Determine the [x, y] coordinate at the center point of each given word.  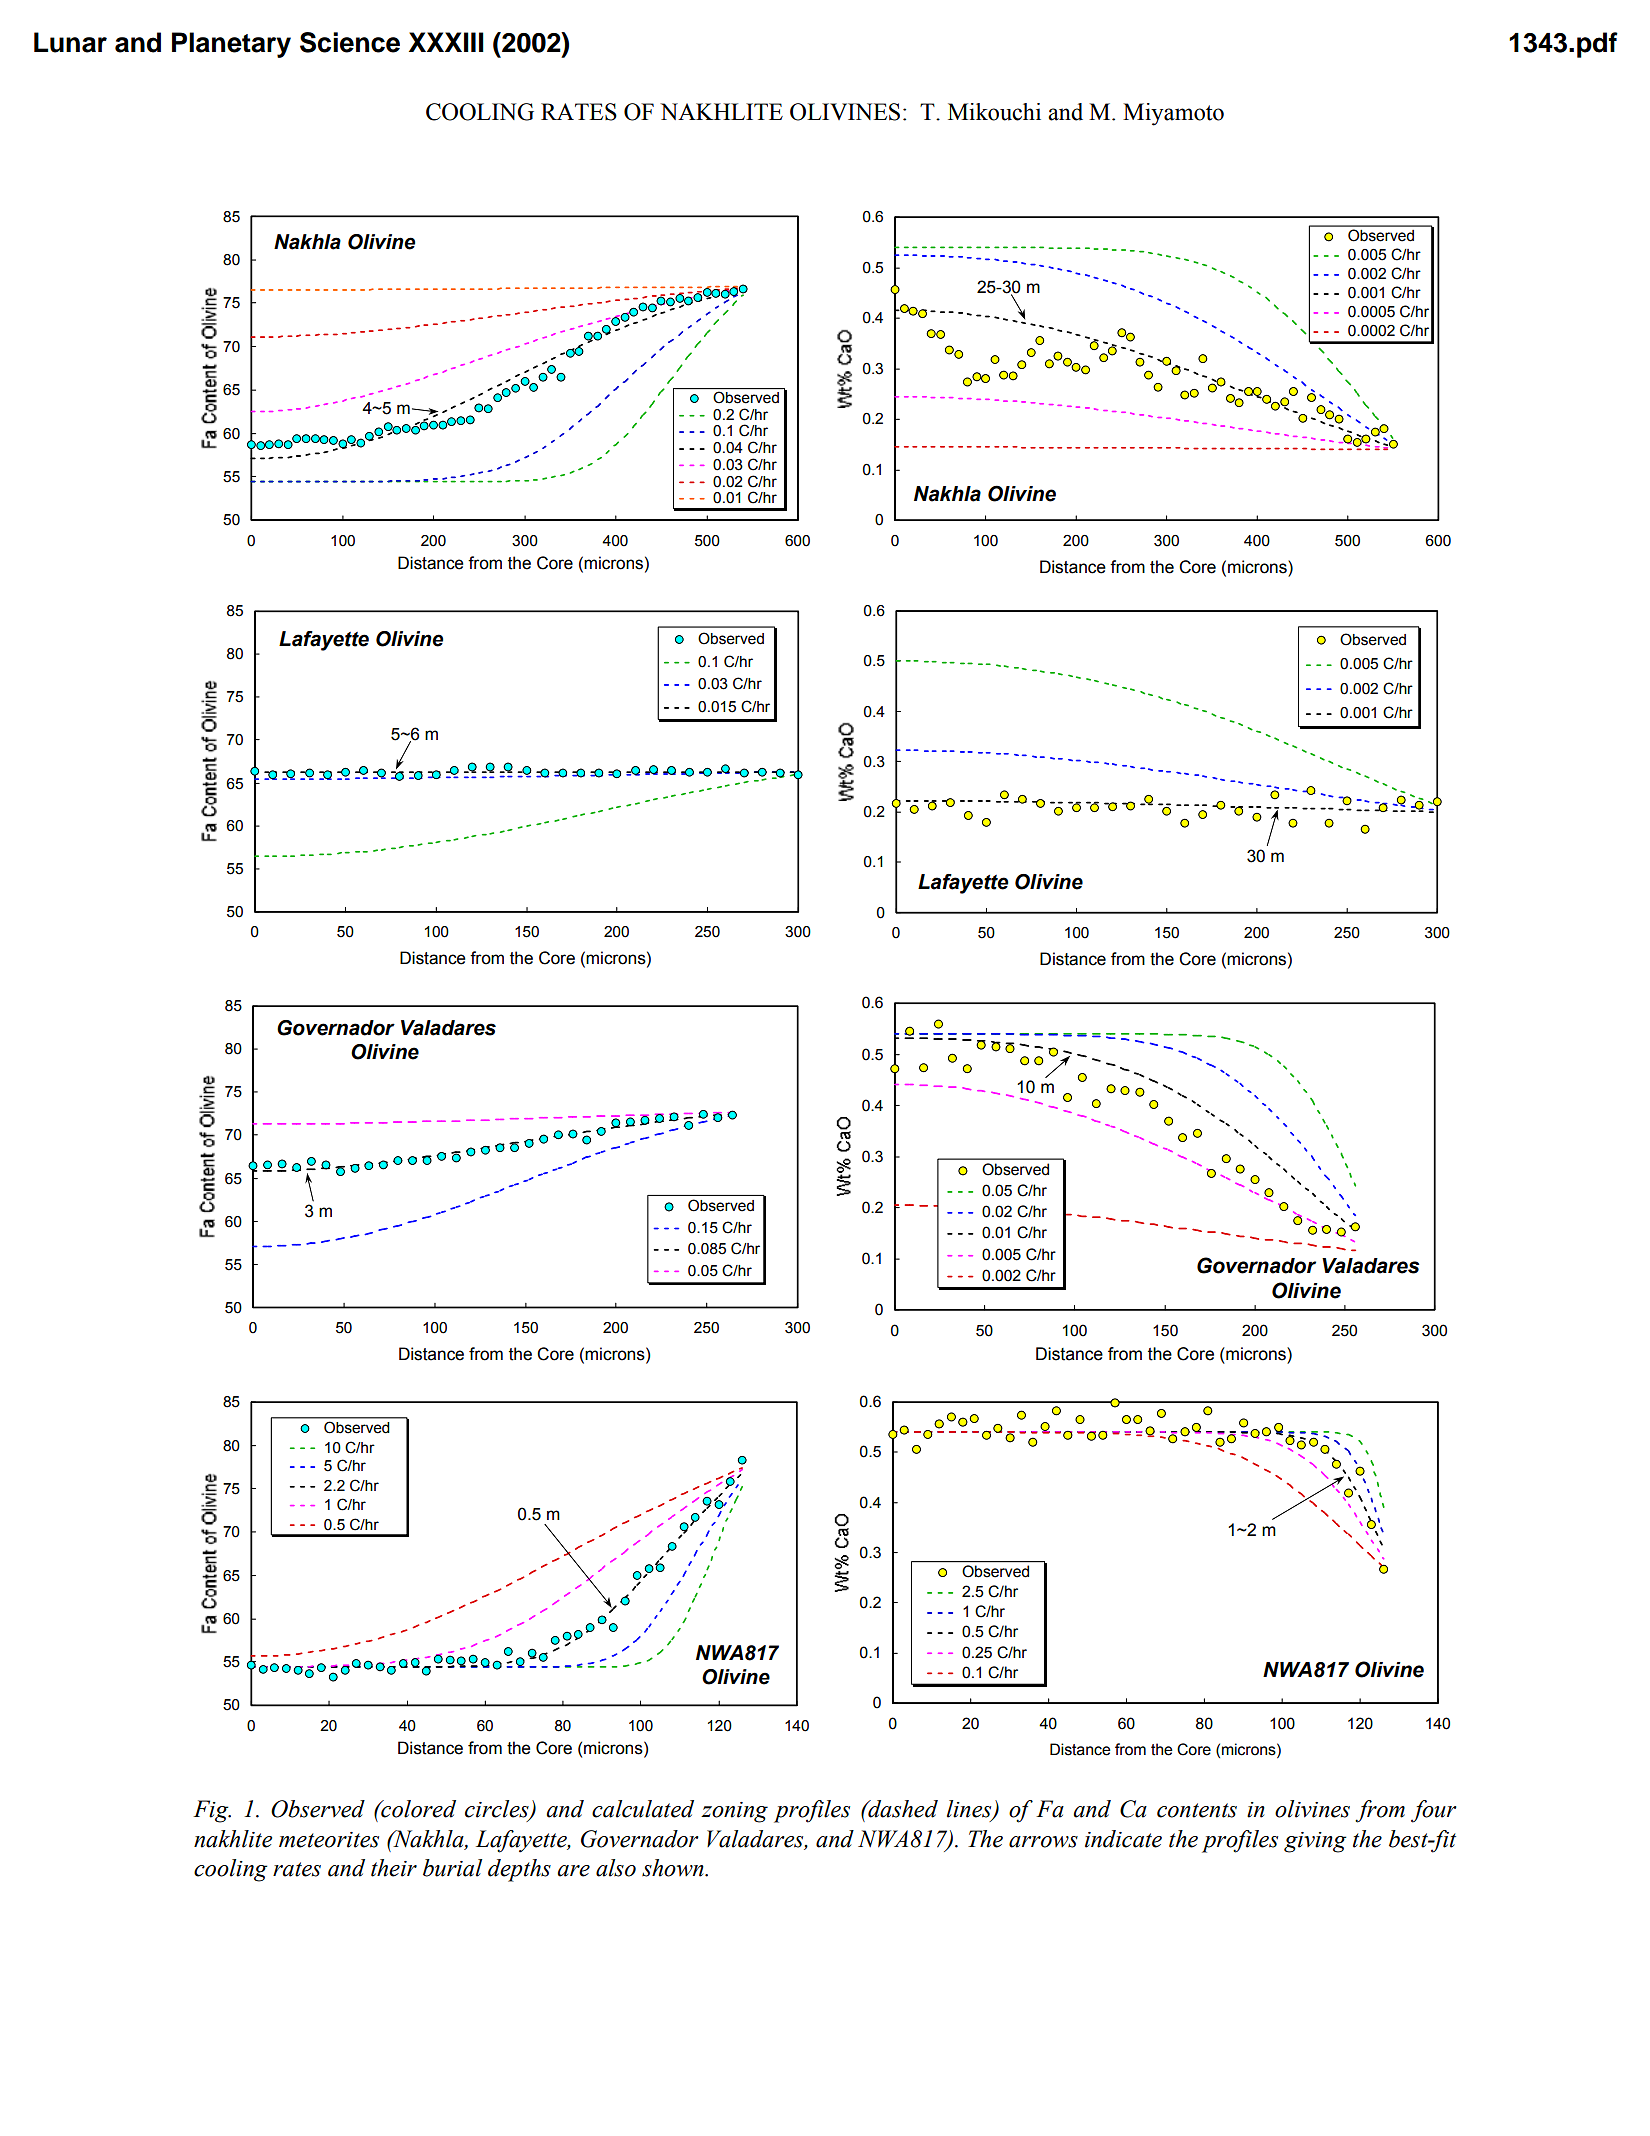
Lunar [70, 42]
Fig [212, 1811]
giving [1315, 1842]
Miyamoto [1173, 114]
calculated [643, 1809]
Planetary [231, 45]
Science [350, 42]
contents [1197, 1810]
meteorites [329, 1840]
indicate [1123, 1839]
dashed [902, 1809]
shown [674, 1868]
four [1434, 1811]
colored [417, 1809]
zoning [734, 1812]
